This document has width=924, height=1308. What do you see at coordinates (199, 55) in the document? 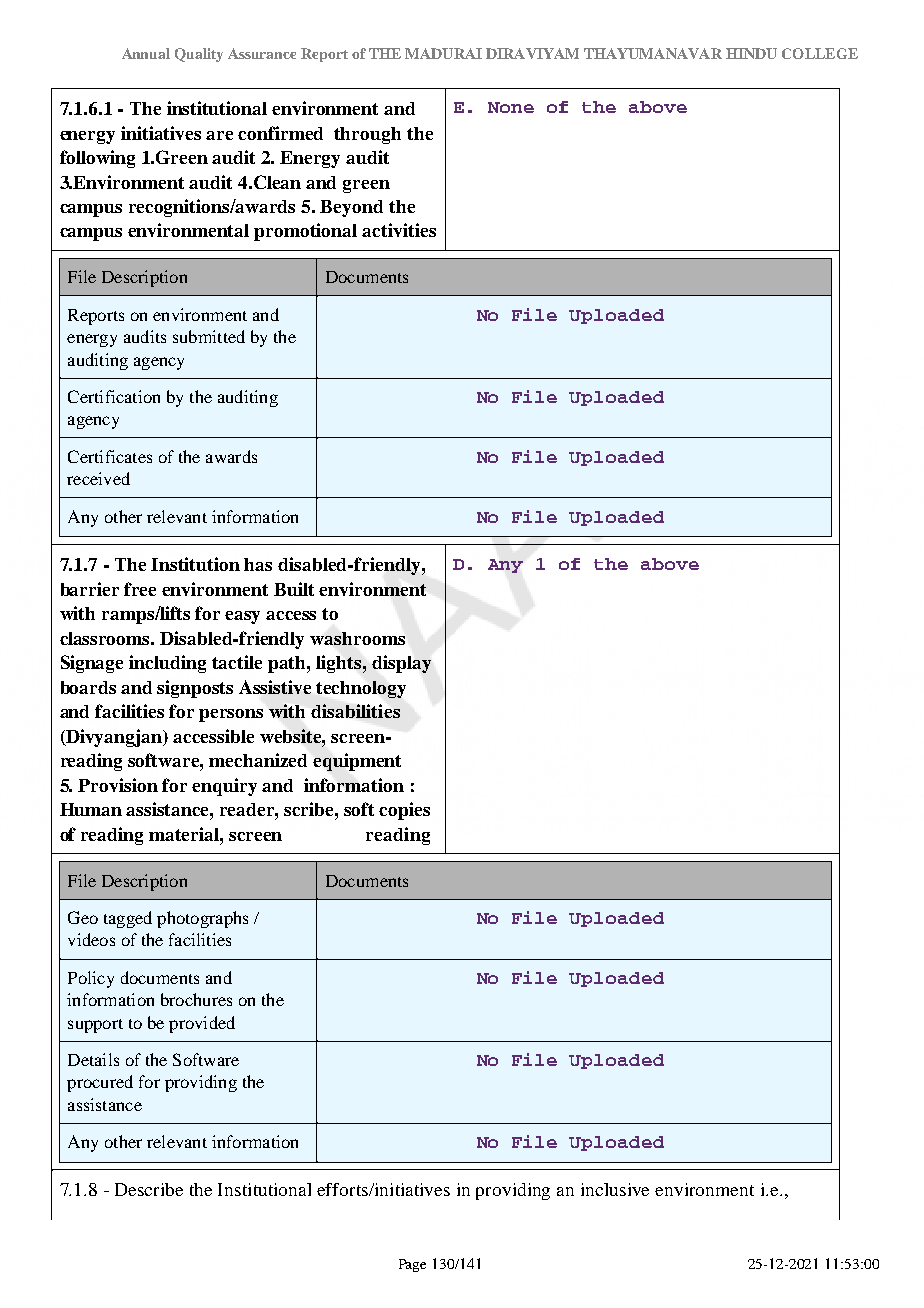
I see `Quality` at bounding box center [199, 55].
